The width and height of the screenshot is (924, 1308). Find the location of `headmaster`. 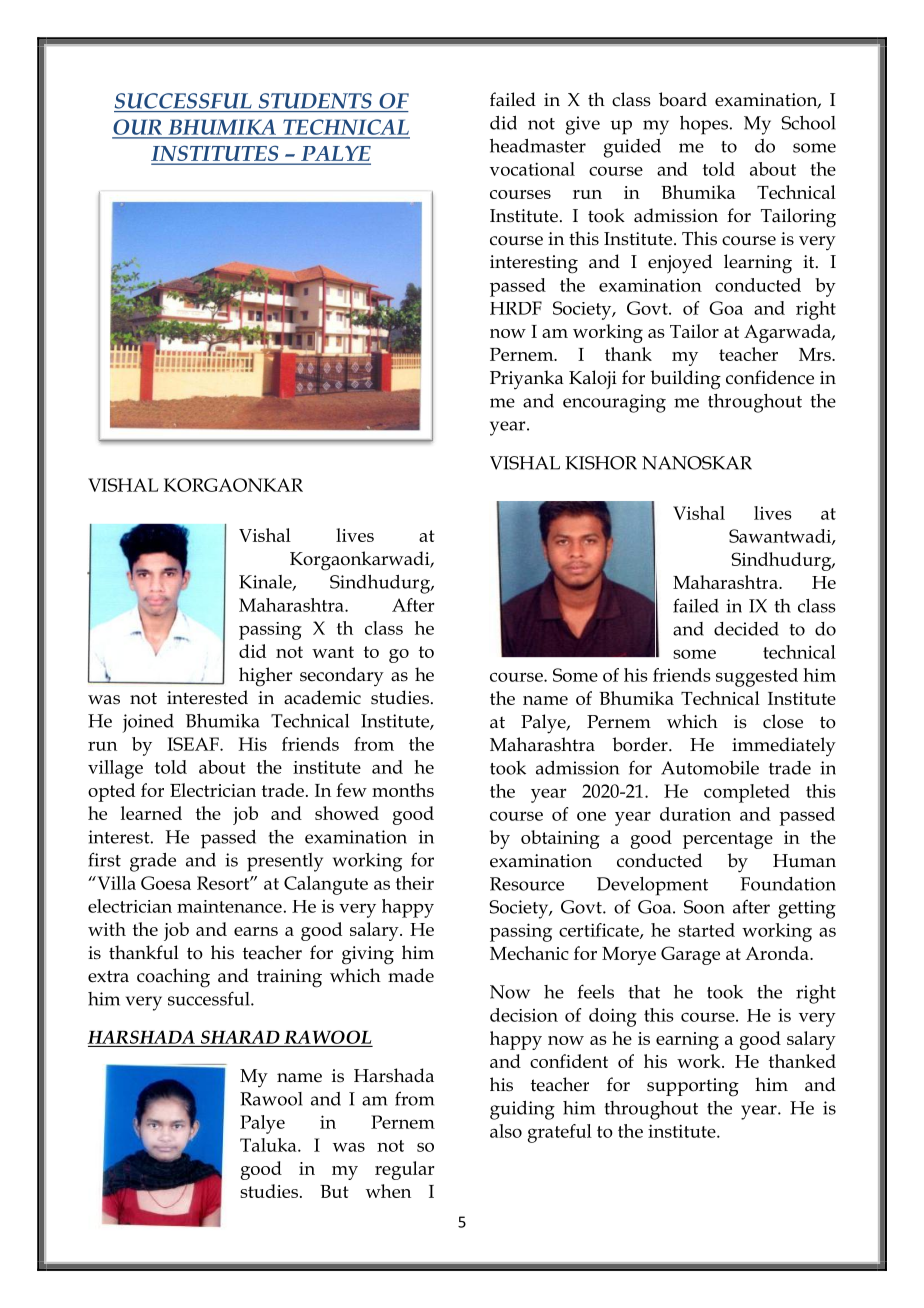

headmaster is located at coordinates (538, 146).
